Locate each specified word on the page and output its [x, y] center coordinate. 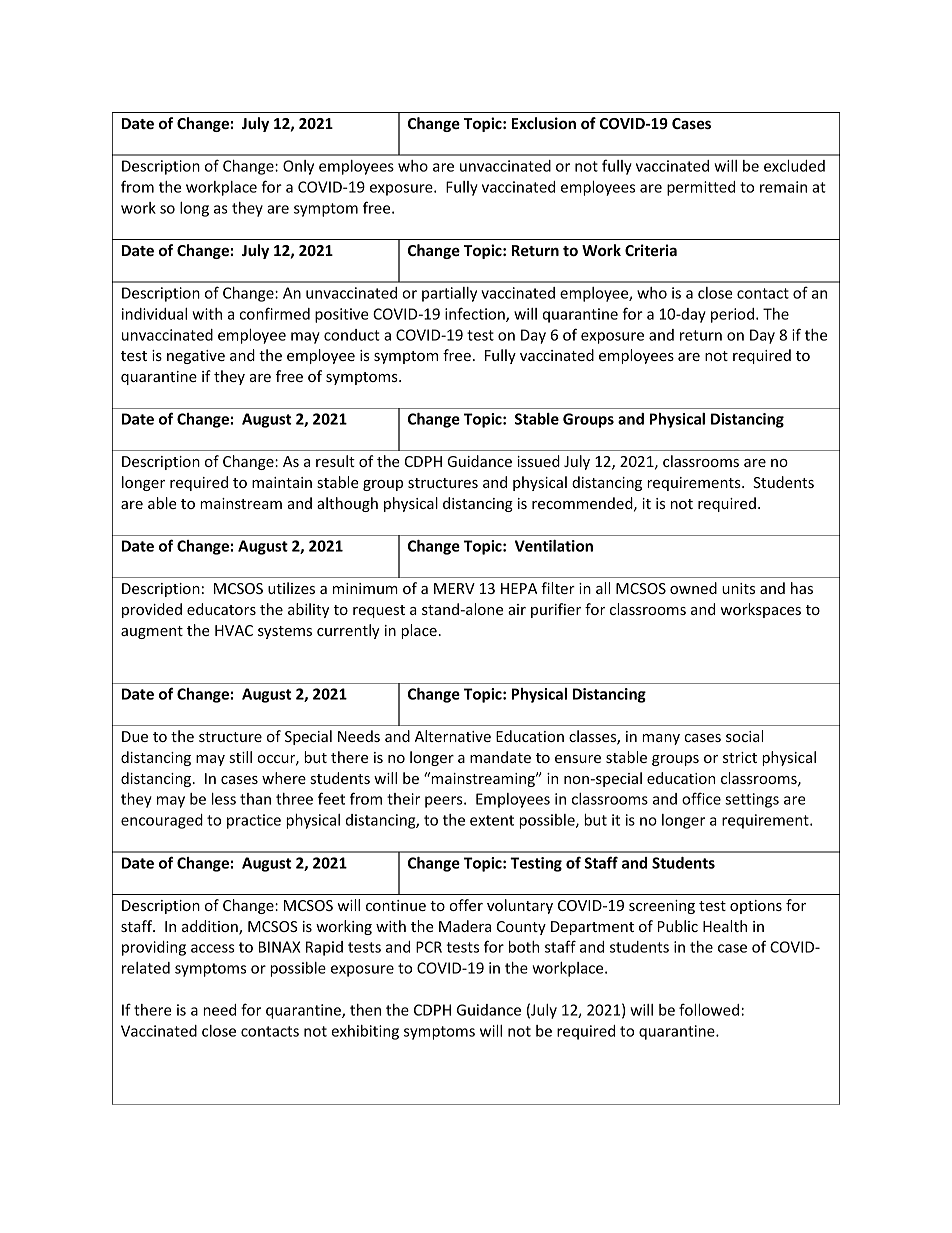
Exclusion [544, 123]
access [213, 948]
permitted [701, 188]
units [738, 588]
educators [221, 609]
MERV [454, 588]
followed [709, 1009]
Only [298, 167]
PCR [429, 947]
